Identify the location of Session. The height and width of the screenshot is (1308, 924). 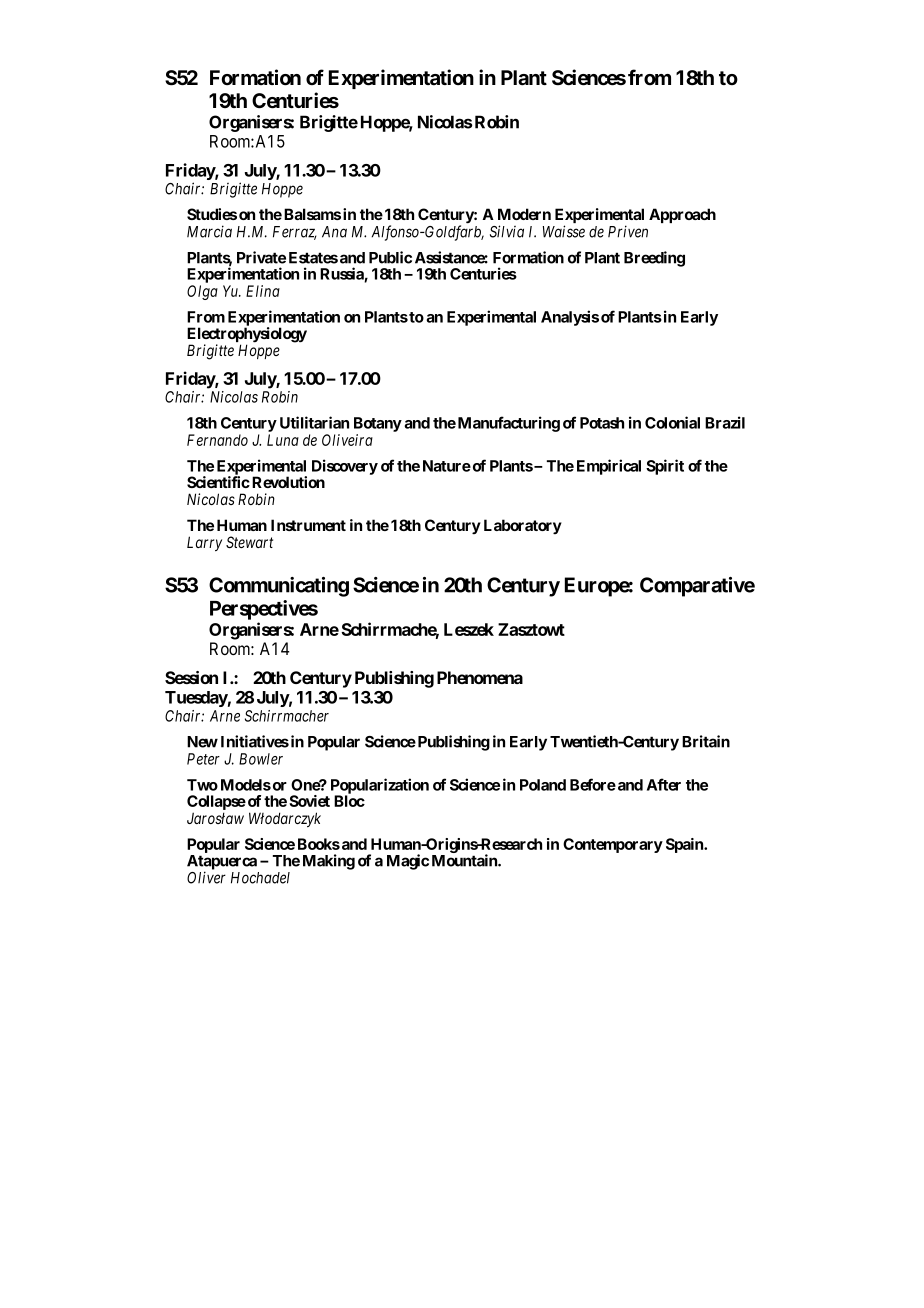
(191, 677).
